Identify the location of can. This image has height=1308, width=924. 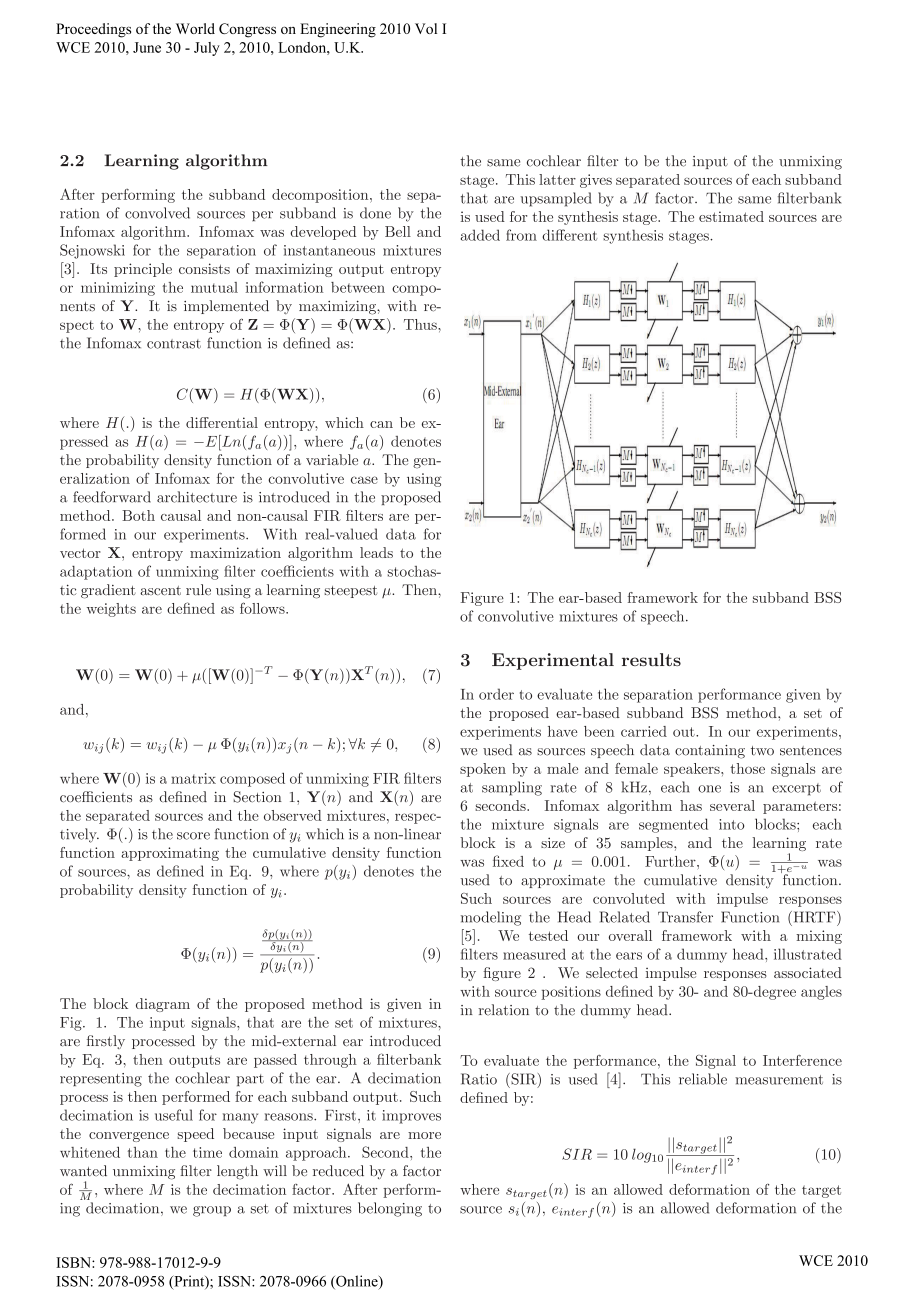
(381, 424).
